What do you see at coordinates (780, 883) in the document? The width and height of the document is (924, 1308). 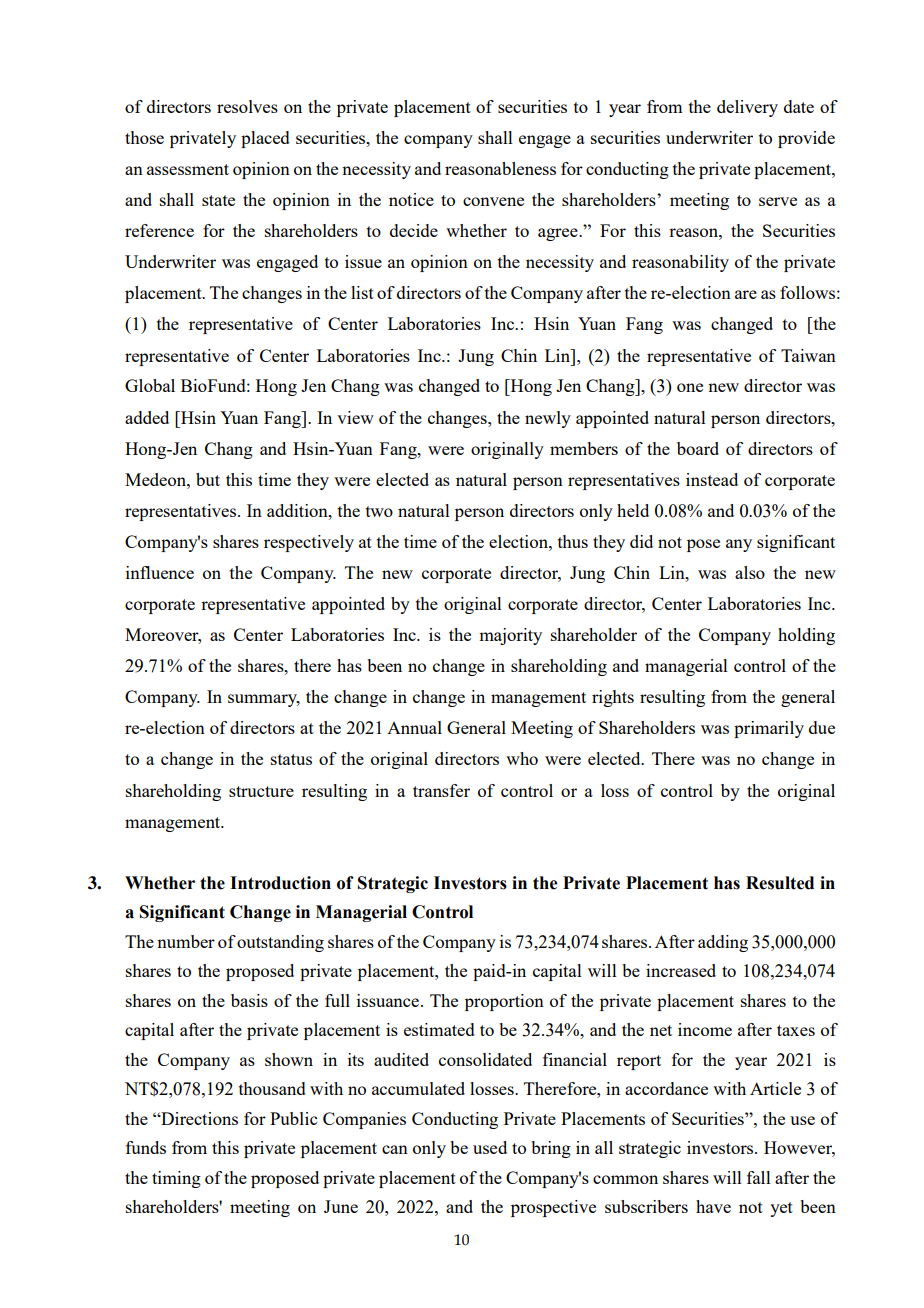 I see `Resulted` at bounding box center [780, 883].
